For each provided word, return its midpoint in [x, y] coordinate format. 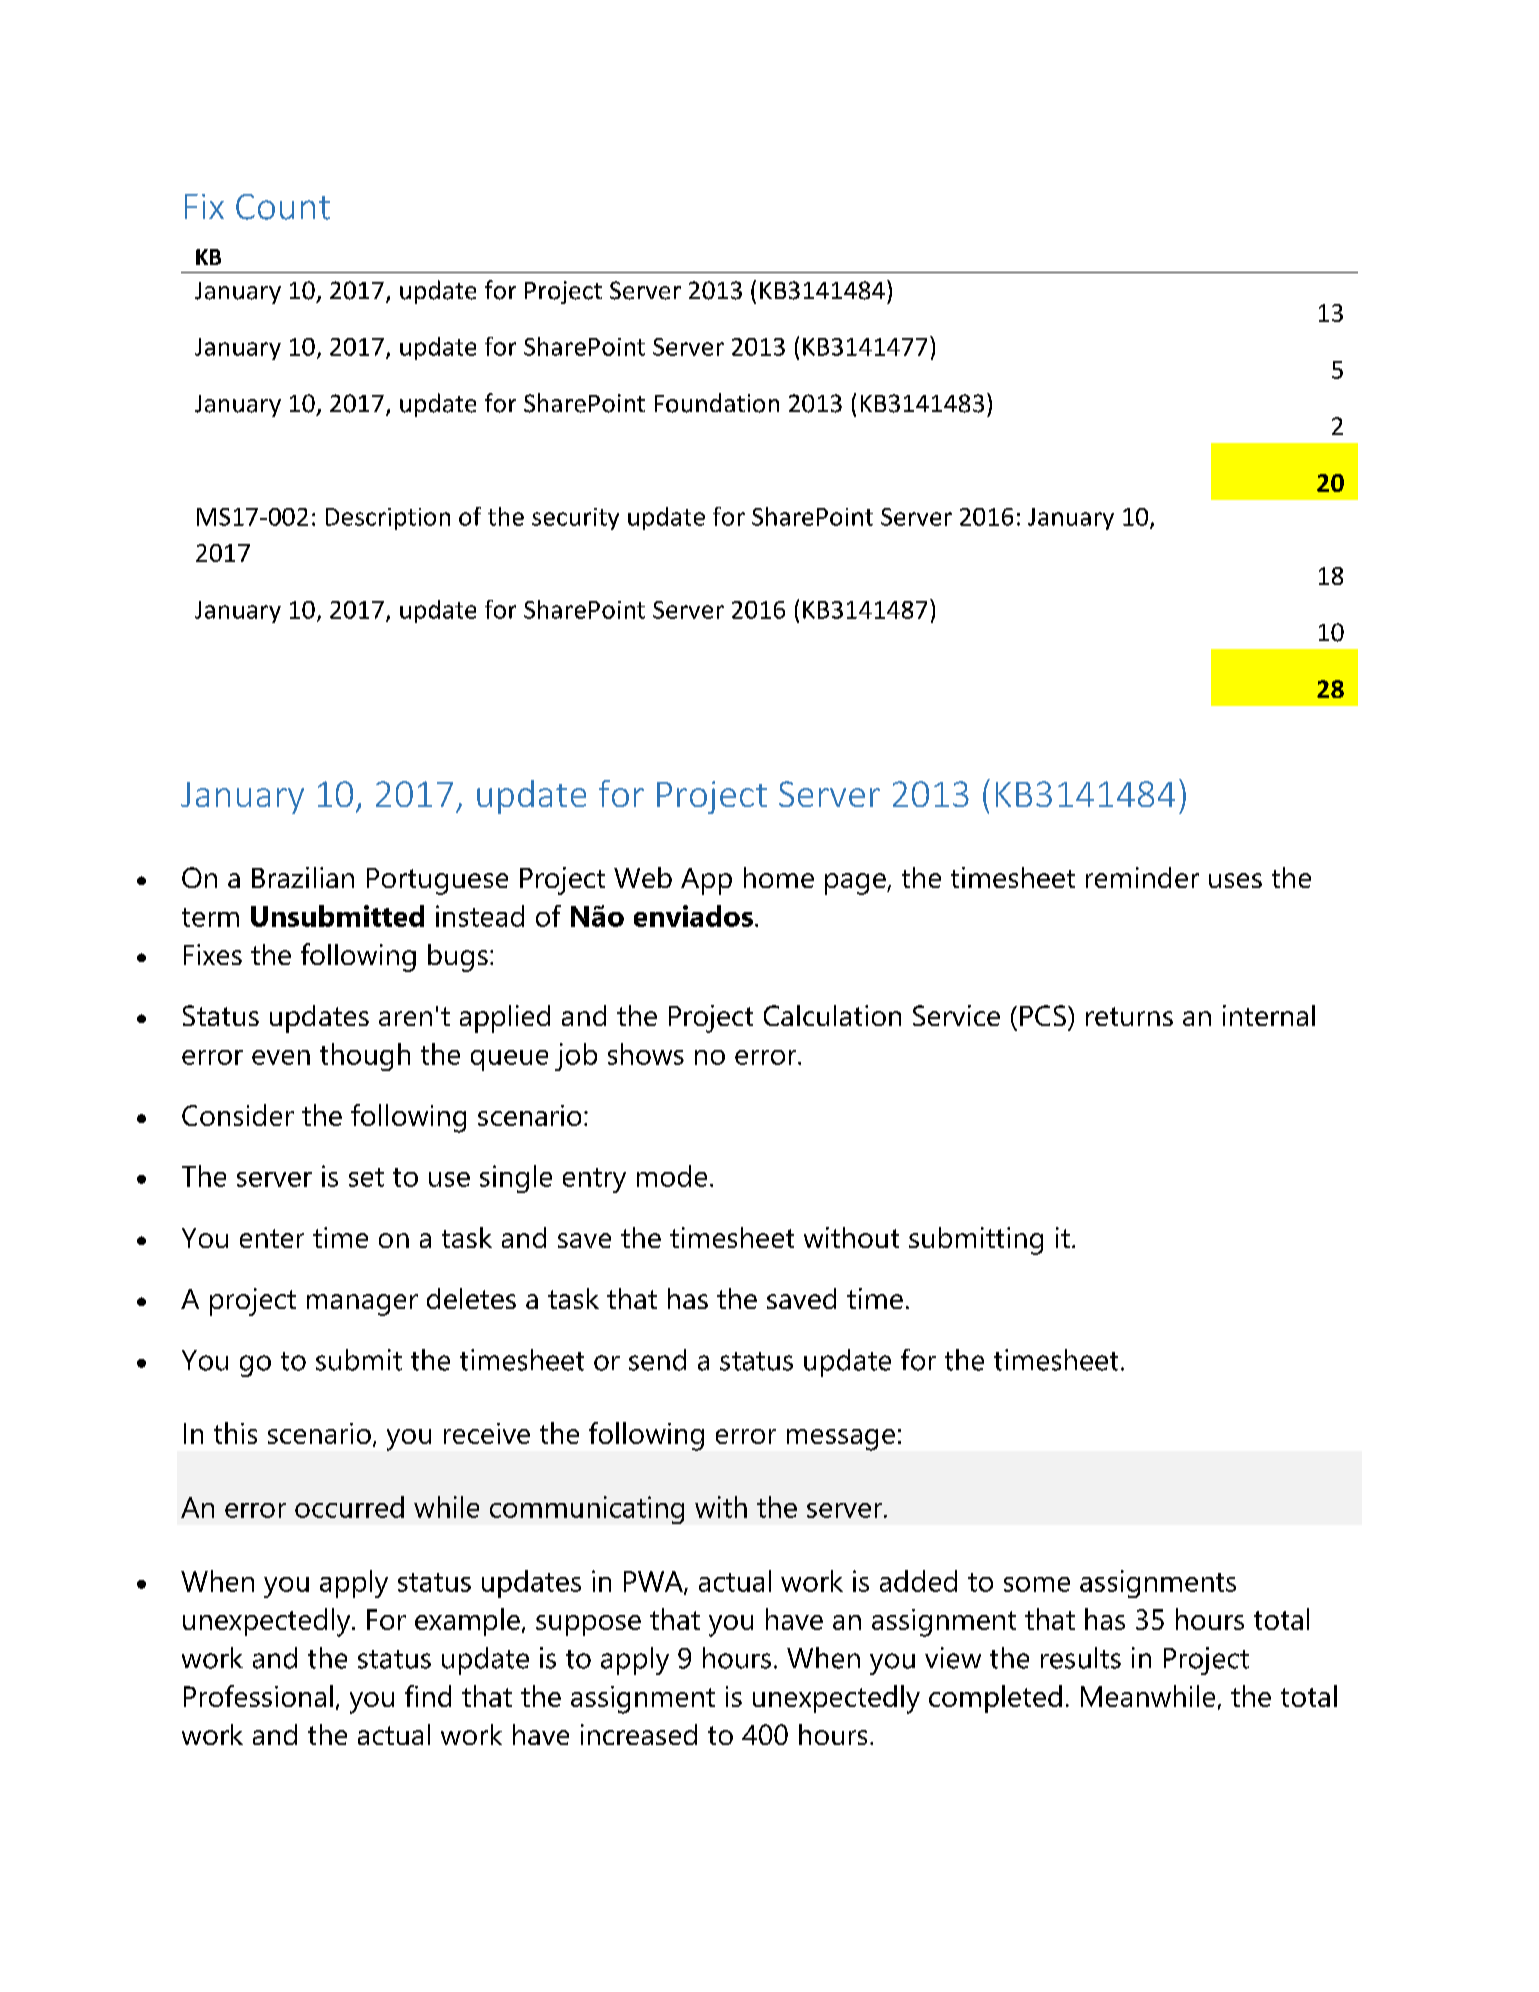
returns [1129, 1016]
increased [639, 1734]
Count [283, 207]
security [575, 519]
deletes [471, 1298]
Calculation [832, 1015]
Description [388, 519]
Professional [258, 1696]
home [779, 877]
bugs [458, 958]
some [1037, 1584]
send [657, 1360]
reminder [1142, 877]
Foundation [717, 403]
